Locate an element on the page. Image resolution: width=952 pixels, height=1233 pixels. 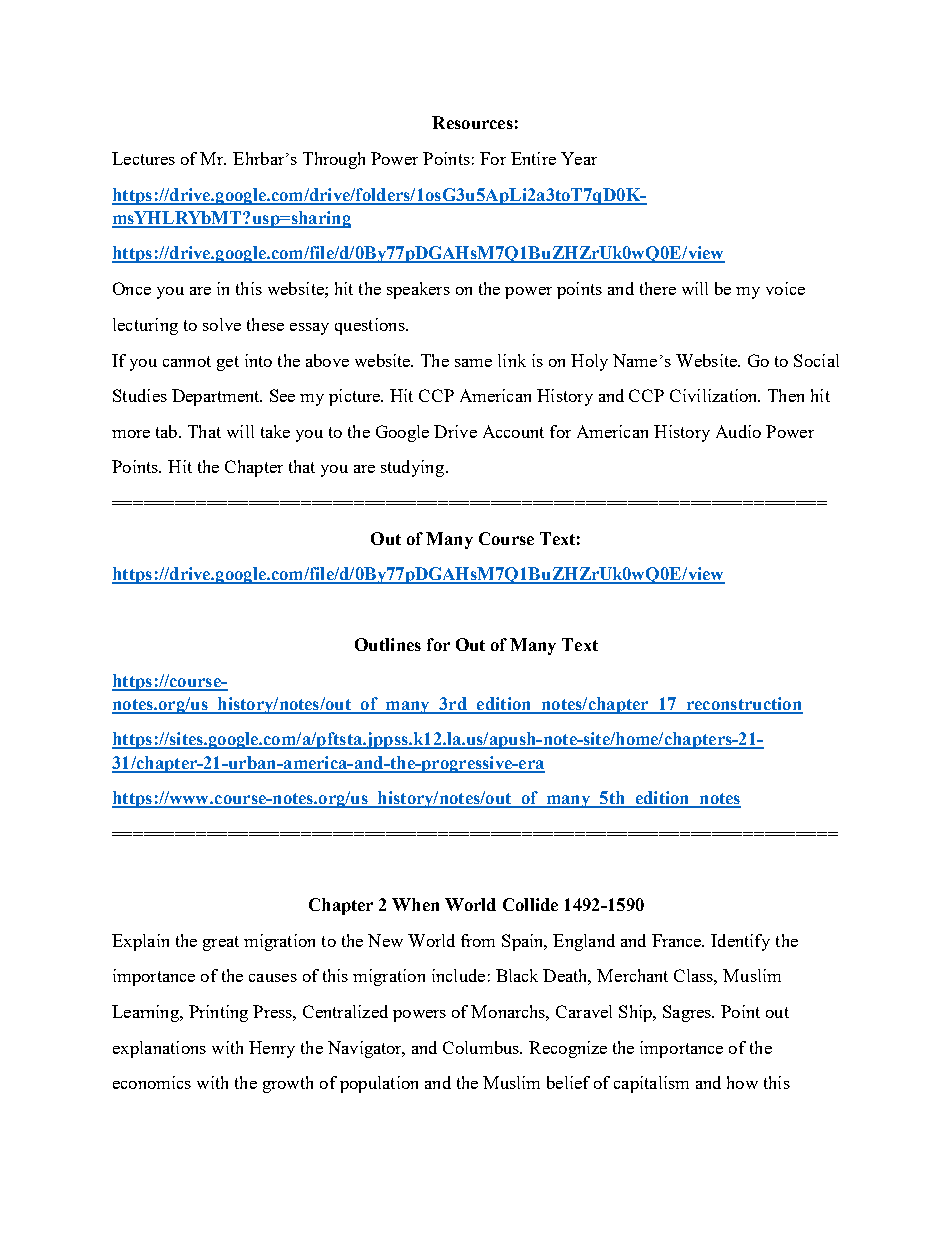
Audio is located at coordinates (738, 431).
